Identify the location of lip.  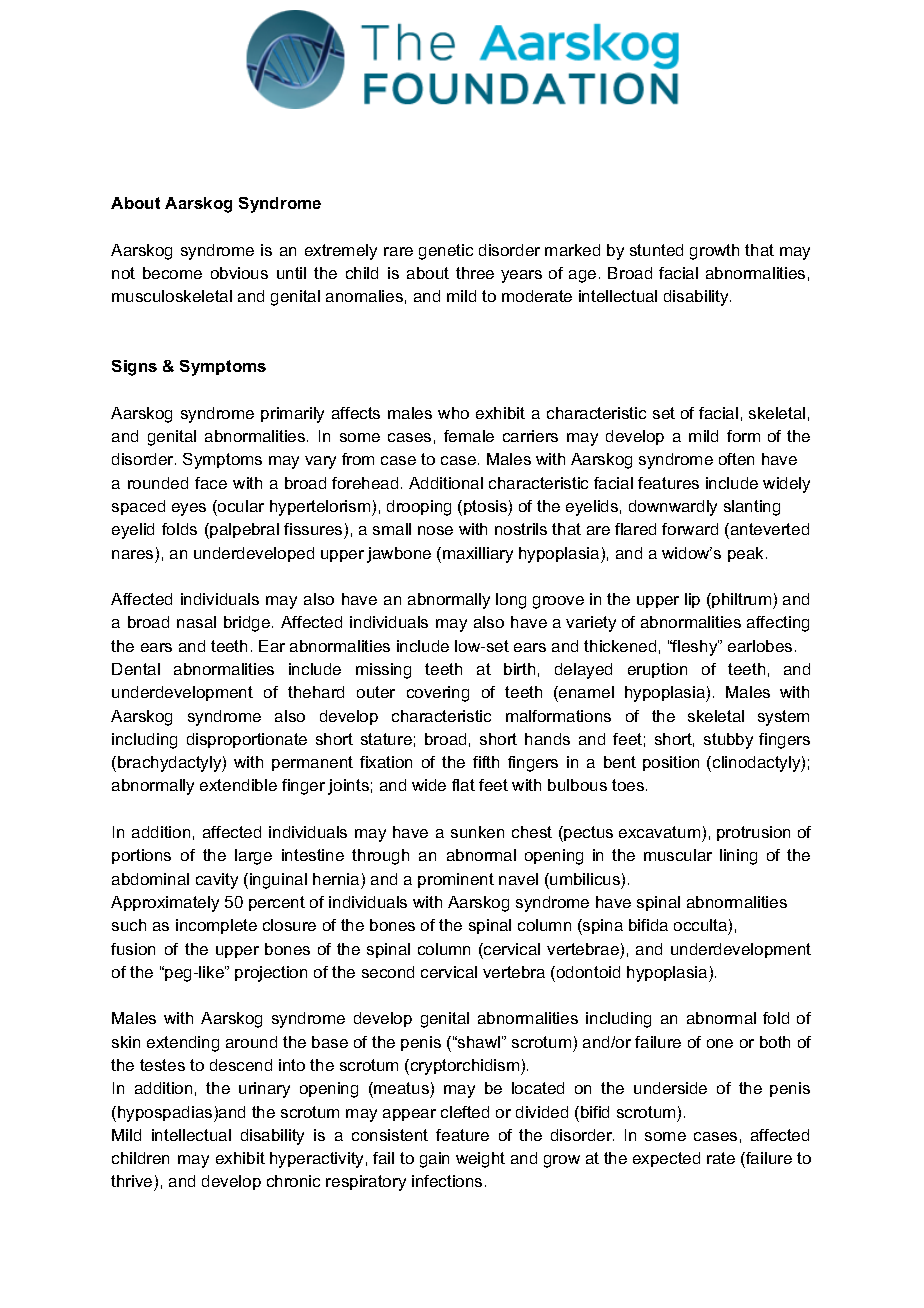
(692, 600).
